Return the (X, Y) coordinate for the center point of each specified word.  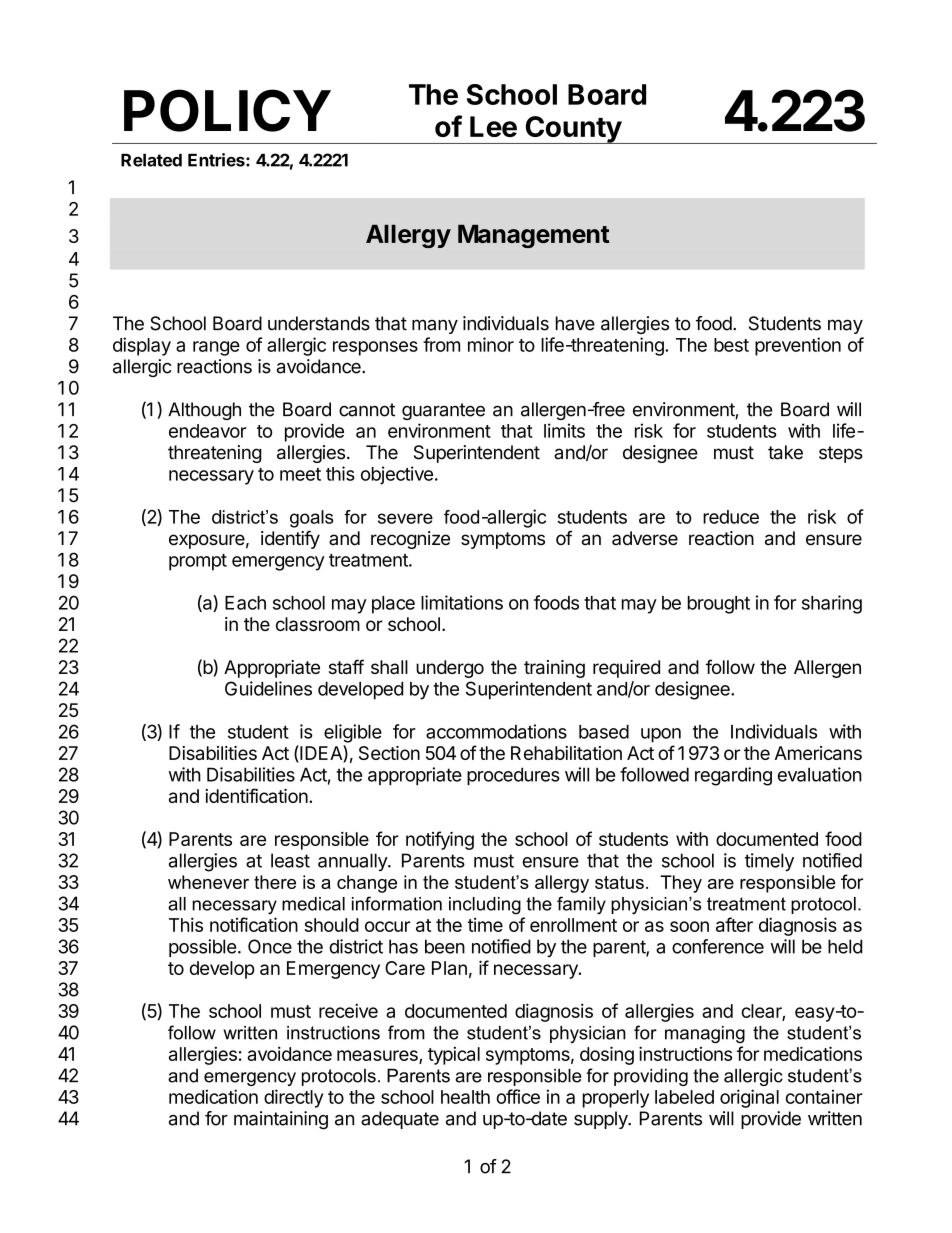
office (518, 1096)
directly (294, 1098)
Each (245, 603)
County (573, 130)
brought (719, 605)
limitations (462, 602)
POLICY (227, 110)
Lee (493, 126)
